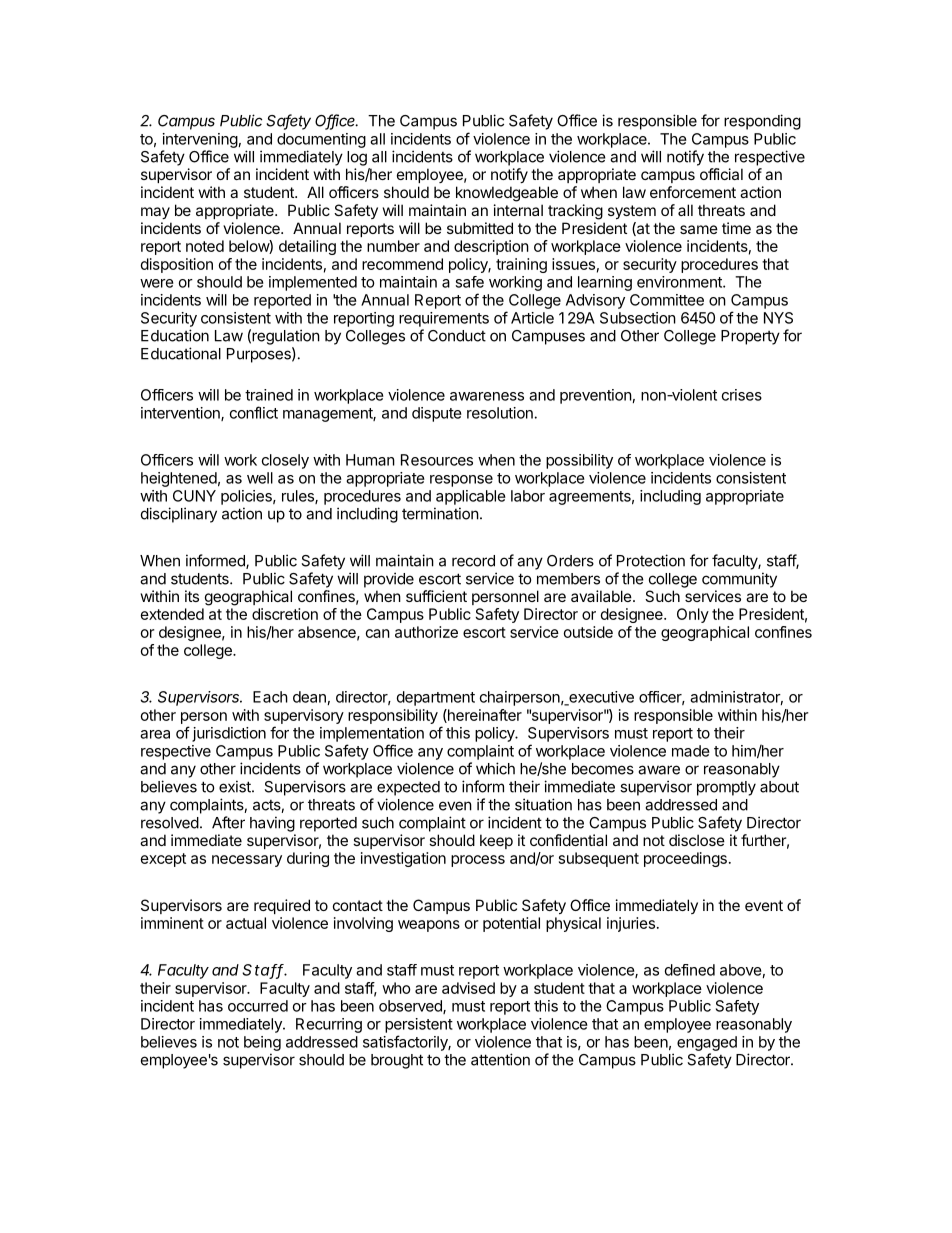 The image size is (952, 1233). Describe the element at coordinates (721, 174) in the screenshot. I see `official` at that location.
